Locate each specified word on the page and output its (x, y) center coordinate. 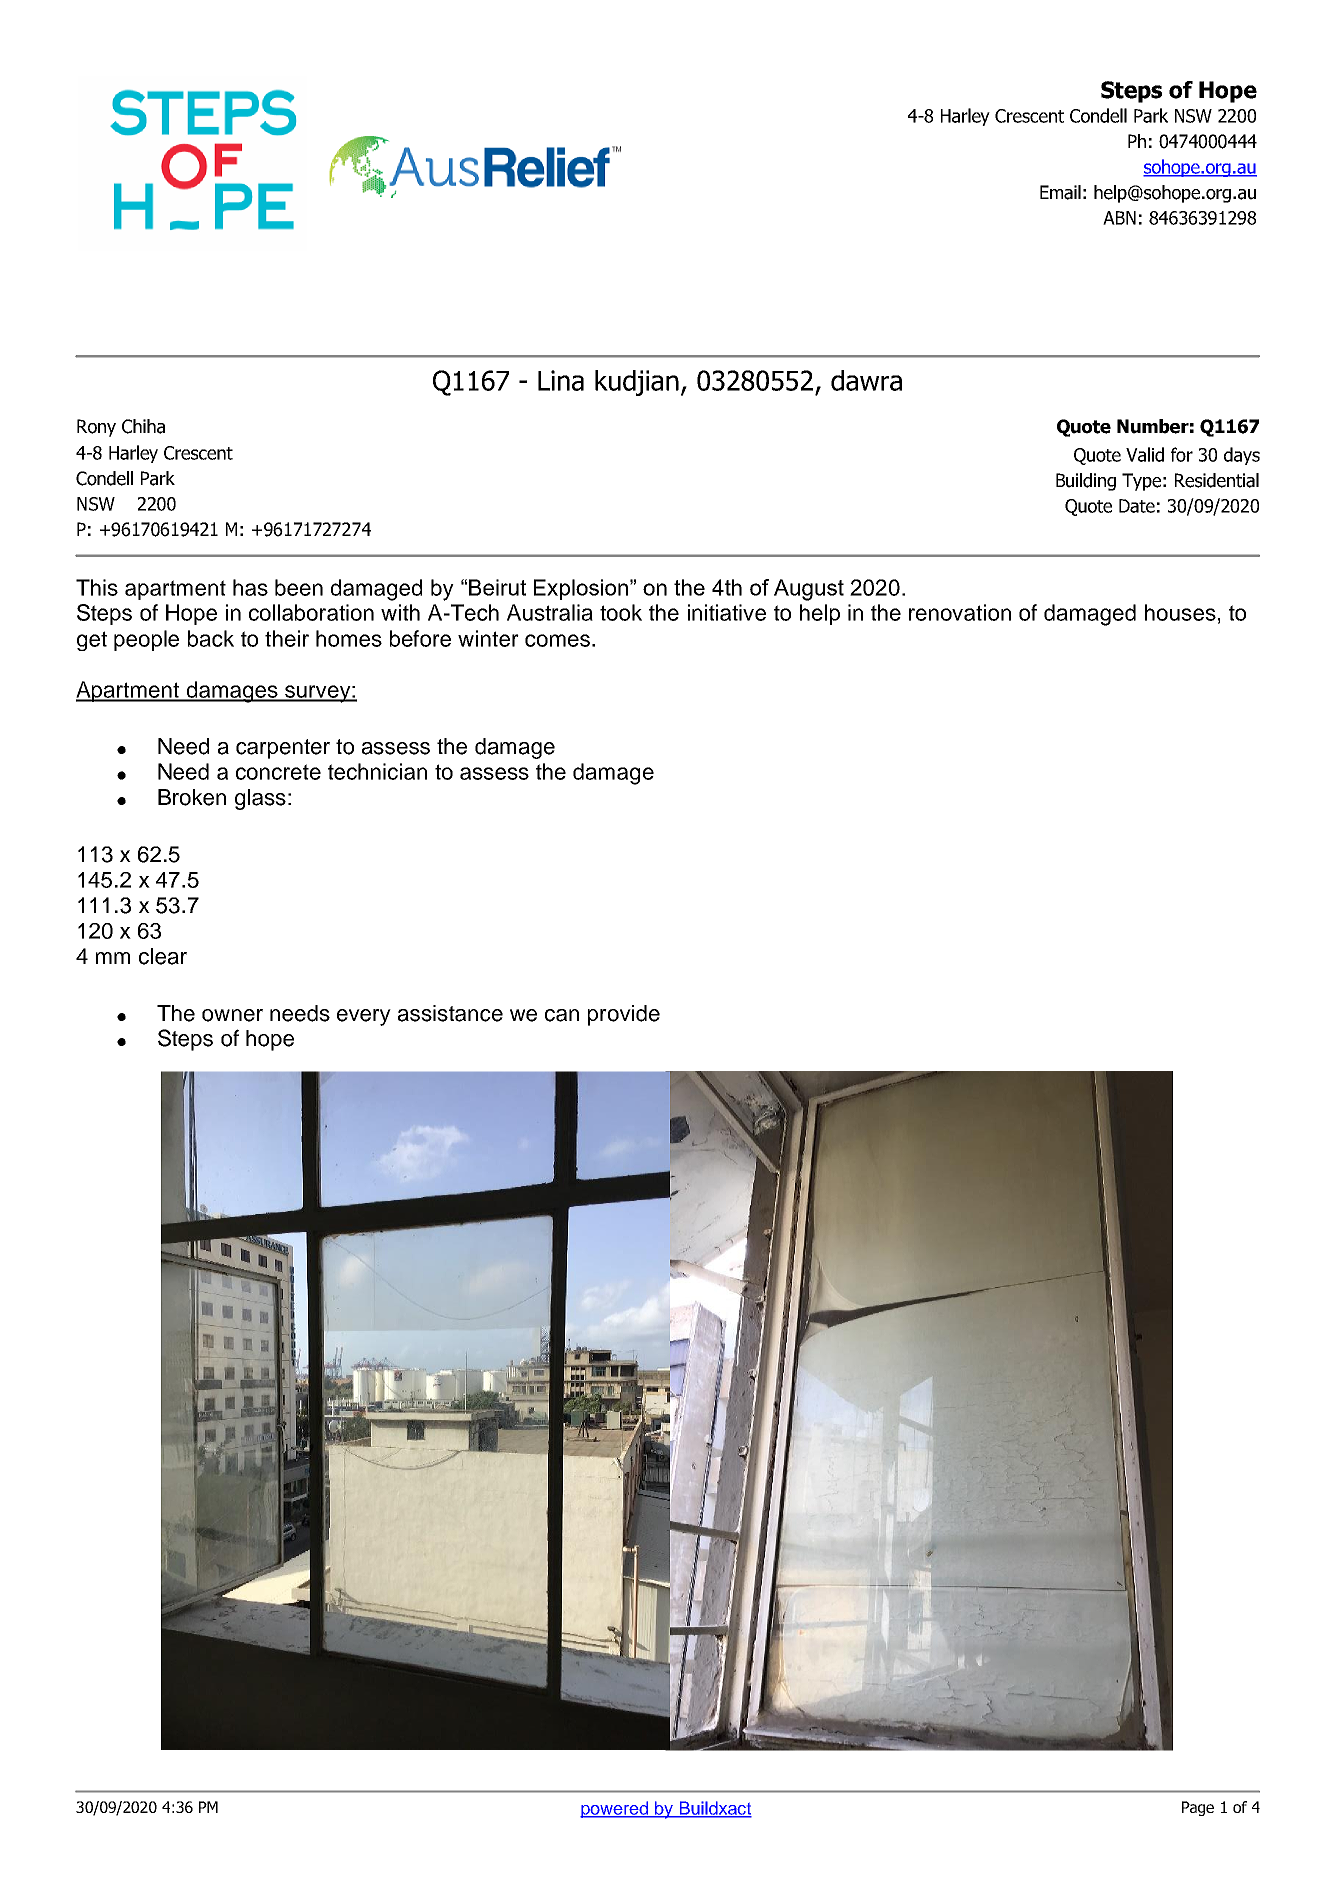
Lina (561, 380)
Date (1137, 506)
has (250, 587)
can (562, 1015)
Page (1198, 1808)
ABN (1119, 218)
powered (615, 1809)
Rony (96, 428)
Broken (192, 797)
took (621, 612)
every (364, 1017)
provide (624, 1015)
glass (260, 799)
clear (163, 956)
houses (1180, 612)
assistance (450, 1013)
